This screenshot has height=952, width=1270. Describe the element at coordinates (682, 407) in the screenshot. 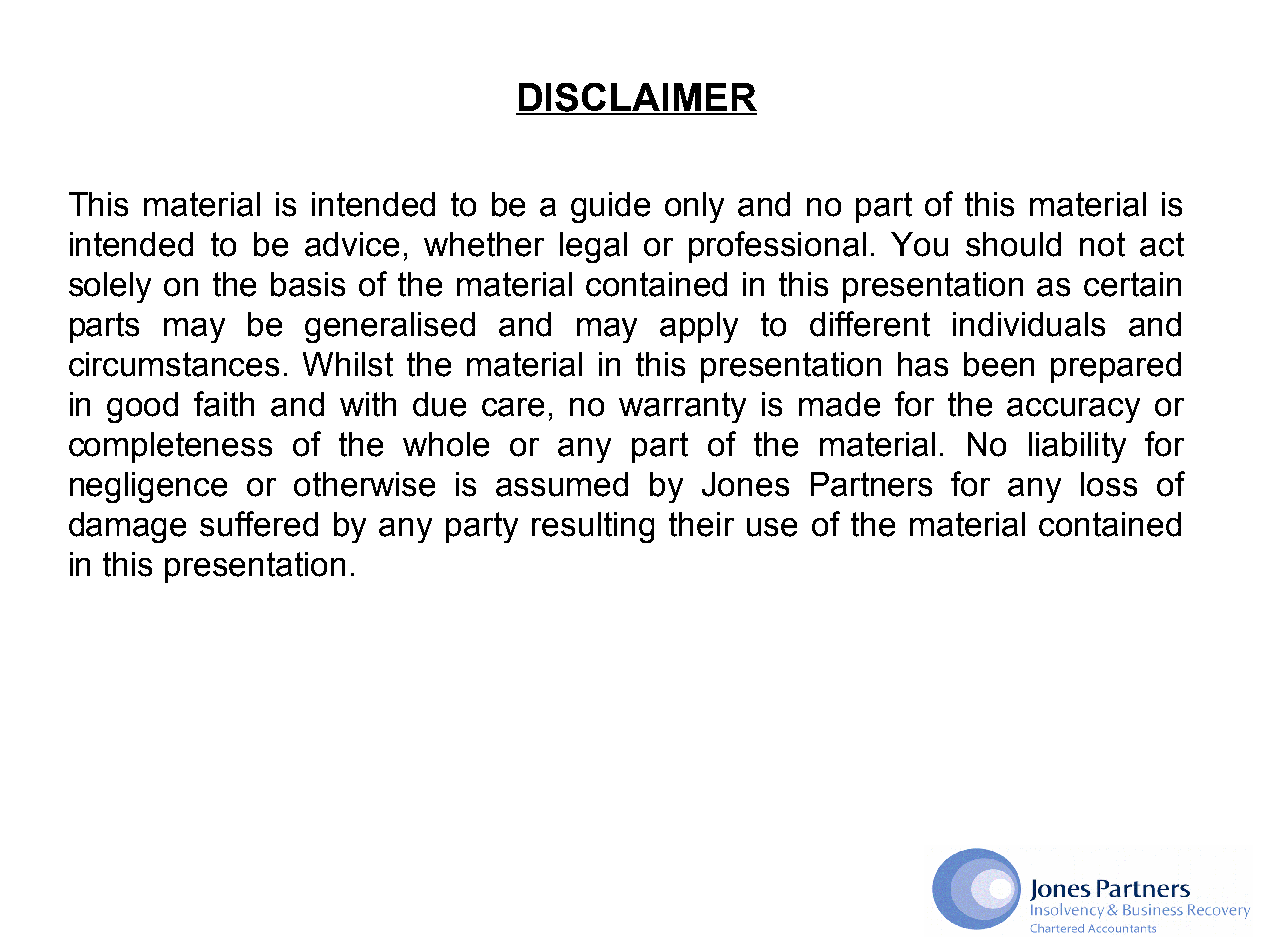

I see `warranty` at that location.
